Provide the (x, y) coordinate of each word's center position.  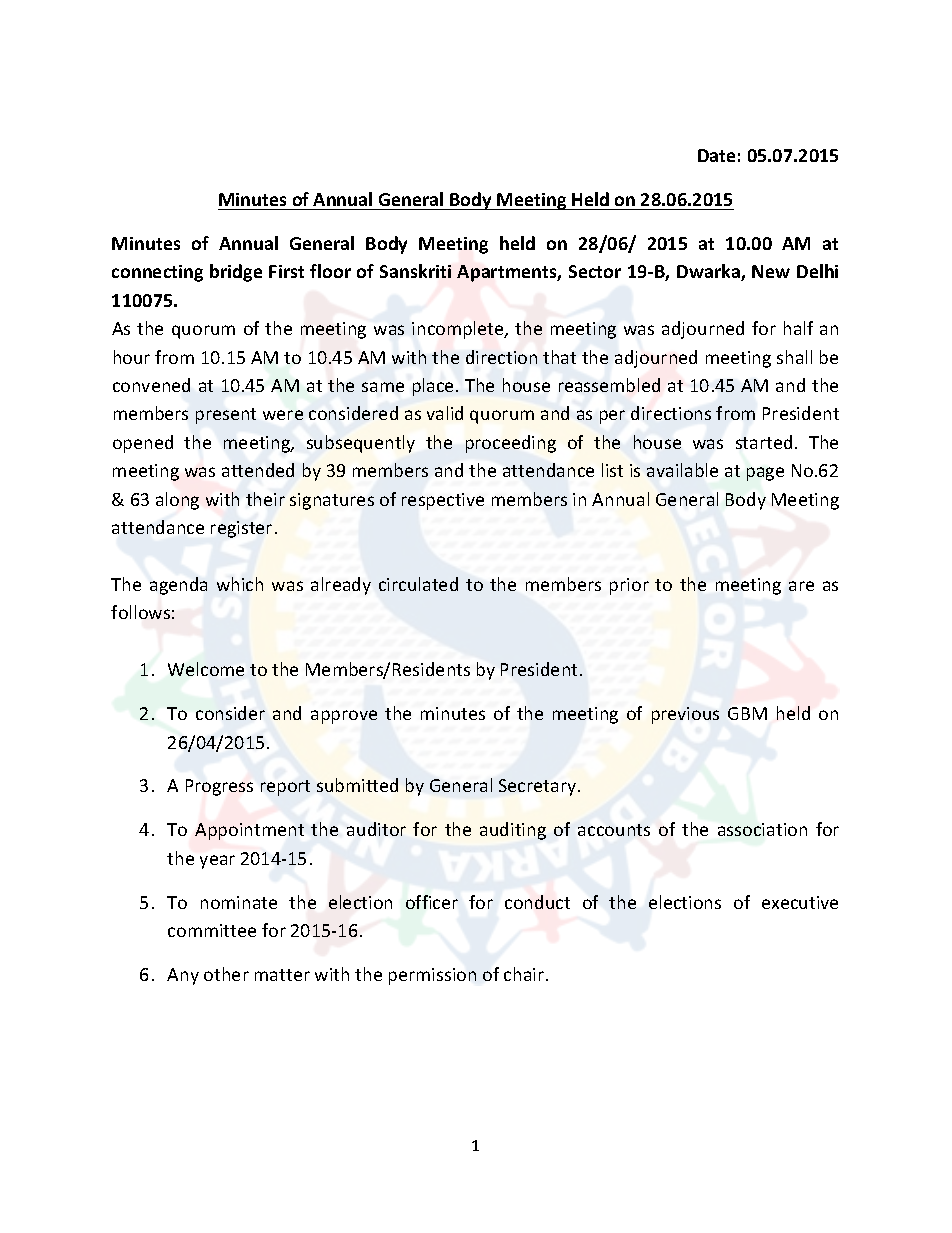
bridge (236, 273)
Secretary (537, 787)
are (801, 586)
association (762, 829)
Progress (219, 787)
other (226, 974)
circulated (418, 584)
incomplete (459, 330)
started (764, 442)
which (240, 584)
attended (258, 470)
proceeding (511, 444)
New (771, 271)
